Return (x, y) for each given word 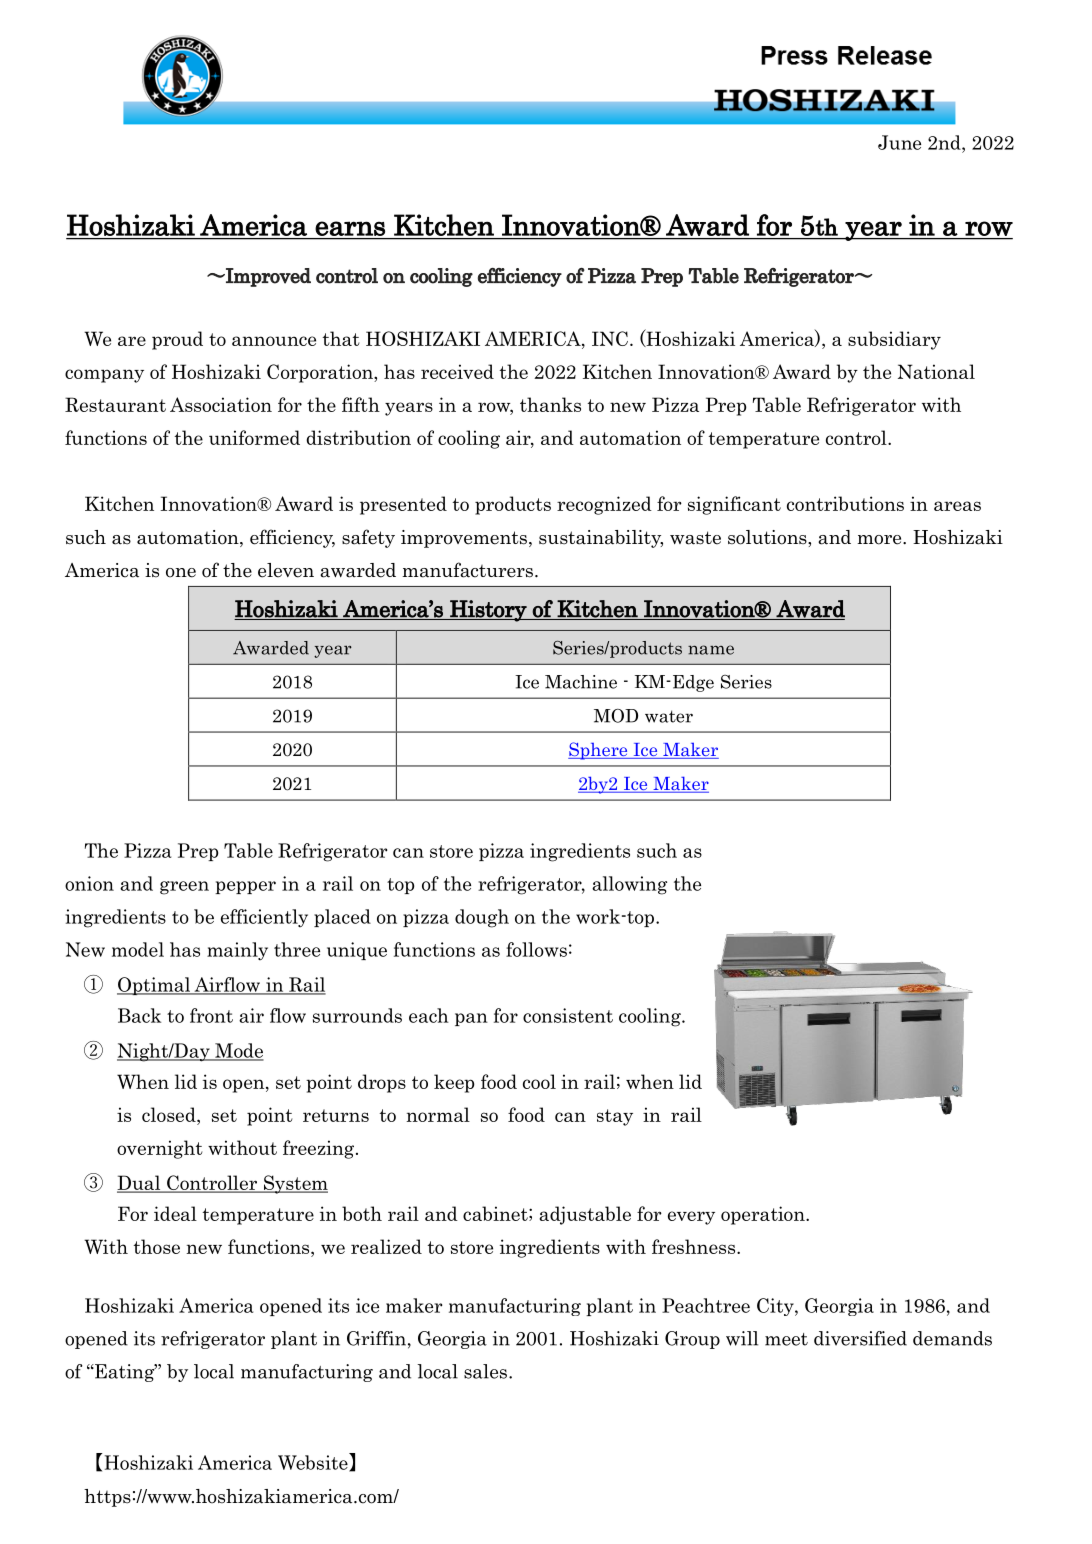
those (157, 1246)
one (181, 573)
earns (350, 228)
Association (221, 404)
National (936, 371)
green (184, 888)
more (880, 540)
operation (764, 1215)
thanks (550, 404)
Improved (267, 277)
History (488, 611)
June (899, 142)
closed (170, 1114)
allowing (629, 885)
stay (615, 1117)
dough (482, 918)
